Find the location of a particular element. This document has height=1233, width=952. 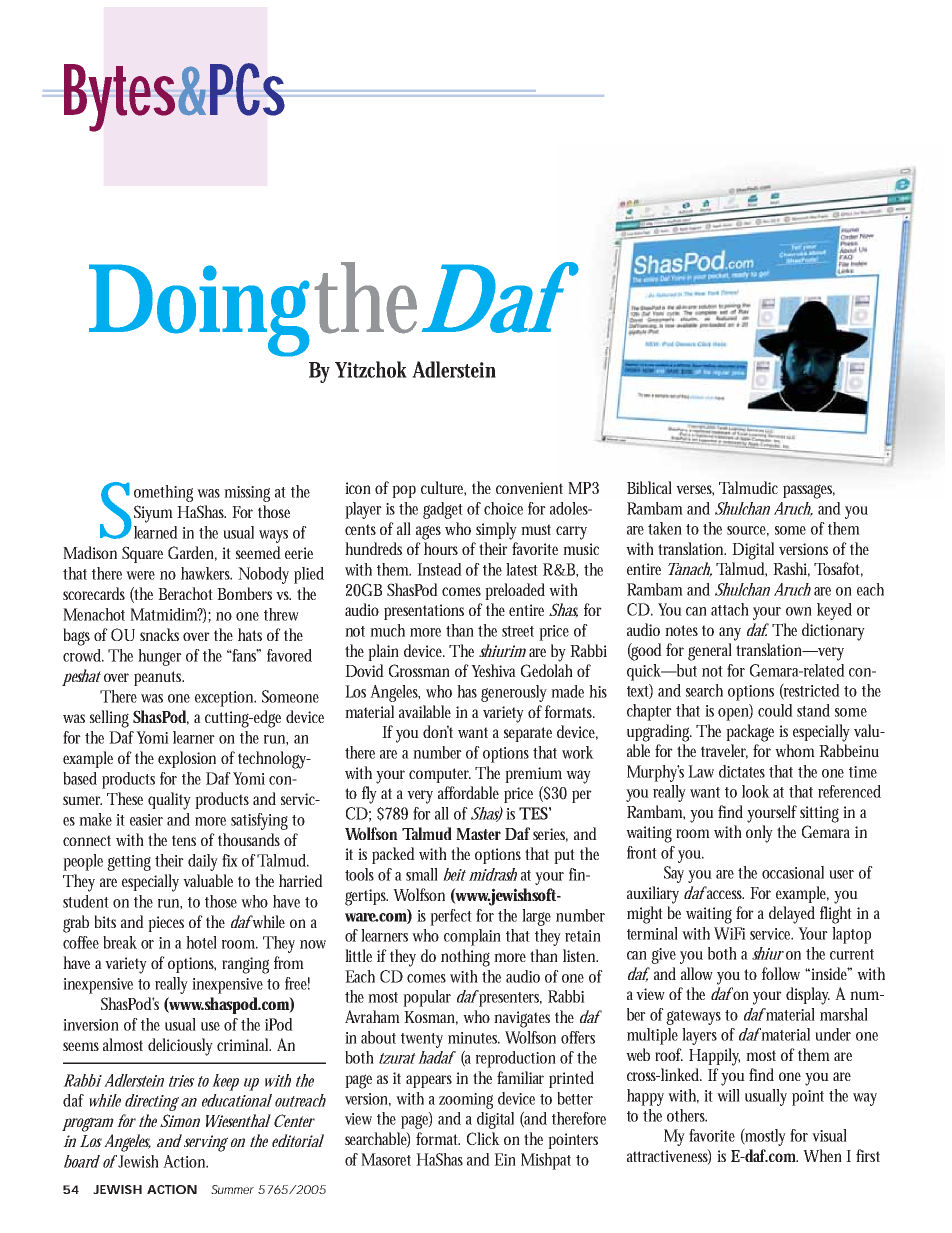

any is located at coordinates (730, 634).
